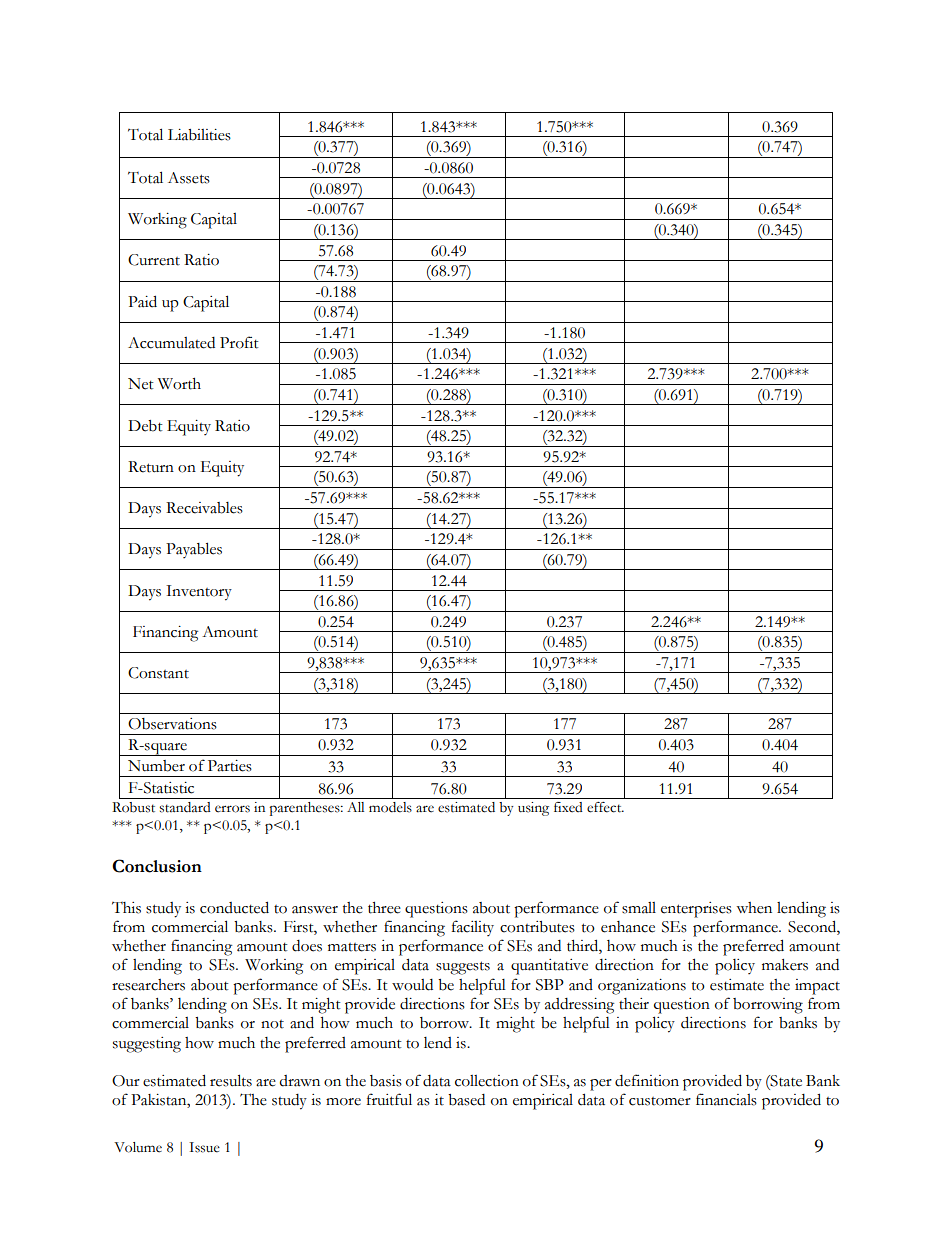  I want to click on when, so click(754, 908).
